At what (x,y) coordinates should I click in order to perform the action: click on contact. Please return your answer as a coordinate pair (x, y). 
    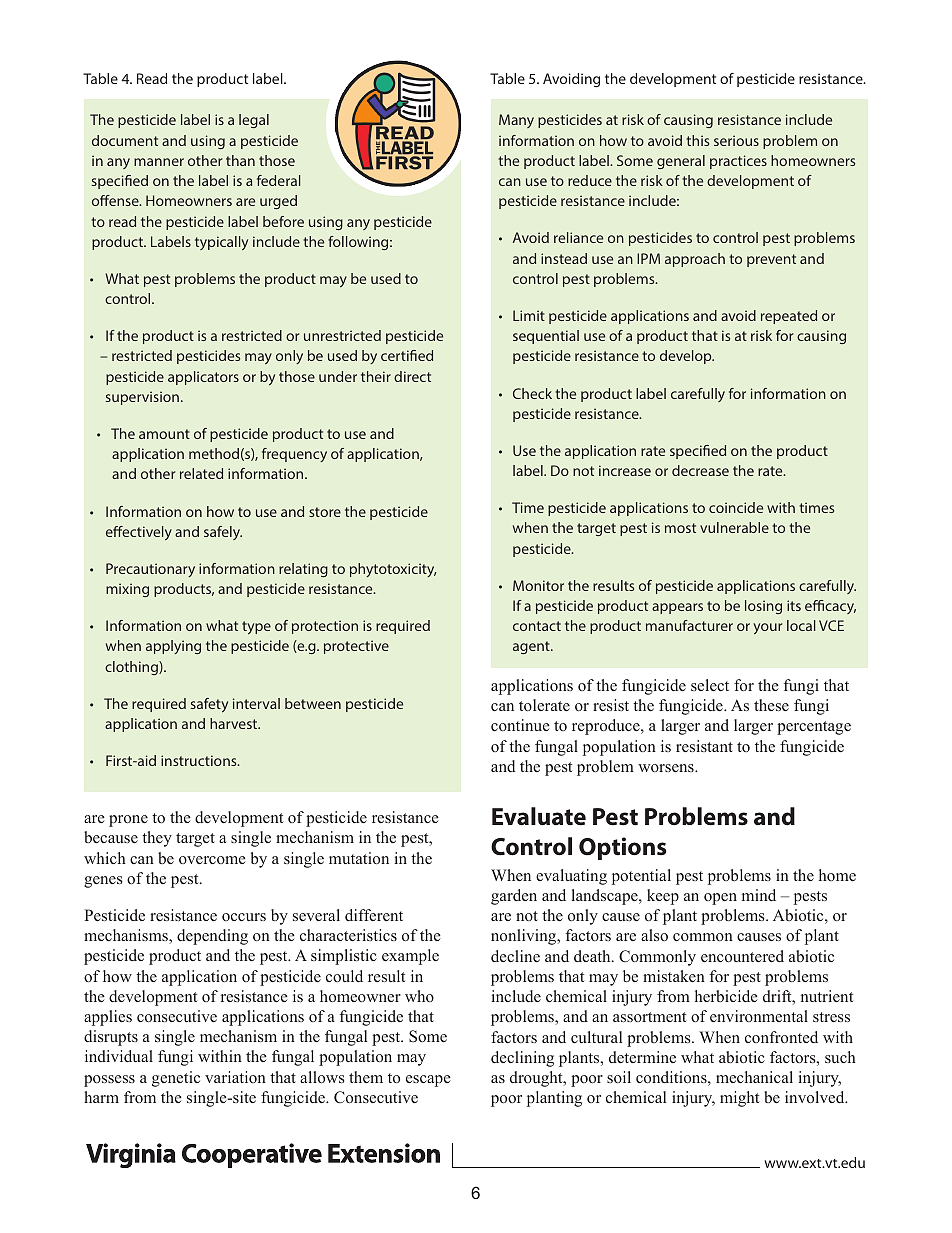
    Looking at the image, I should click on (537, 626).
